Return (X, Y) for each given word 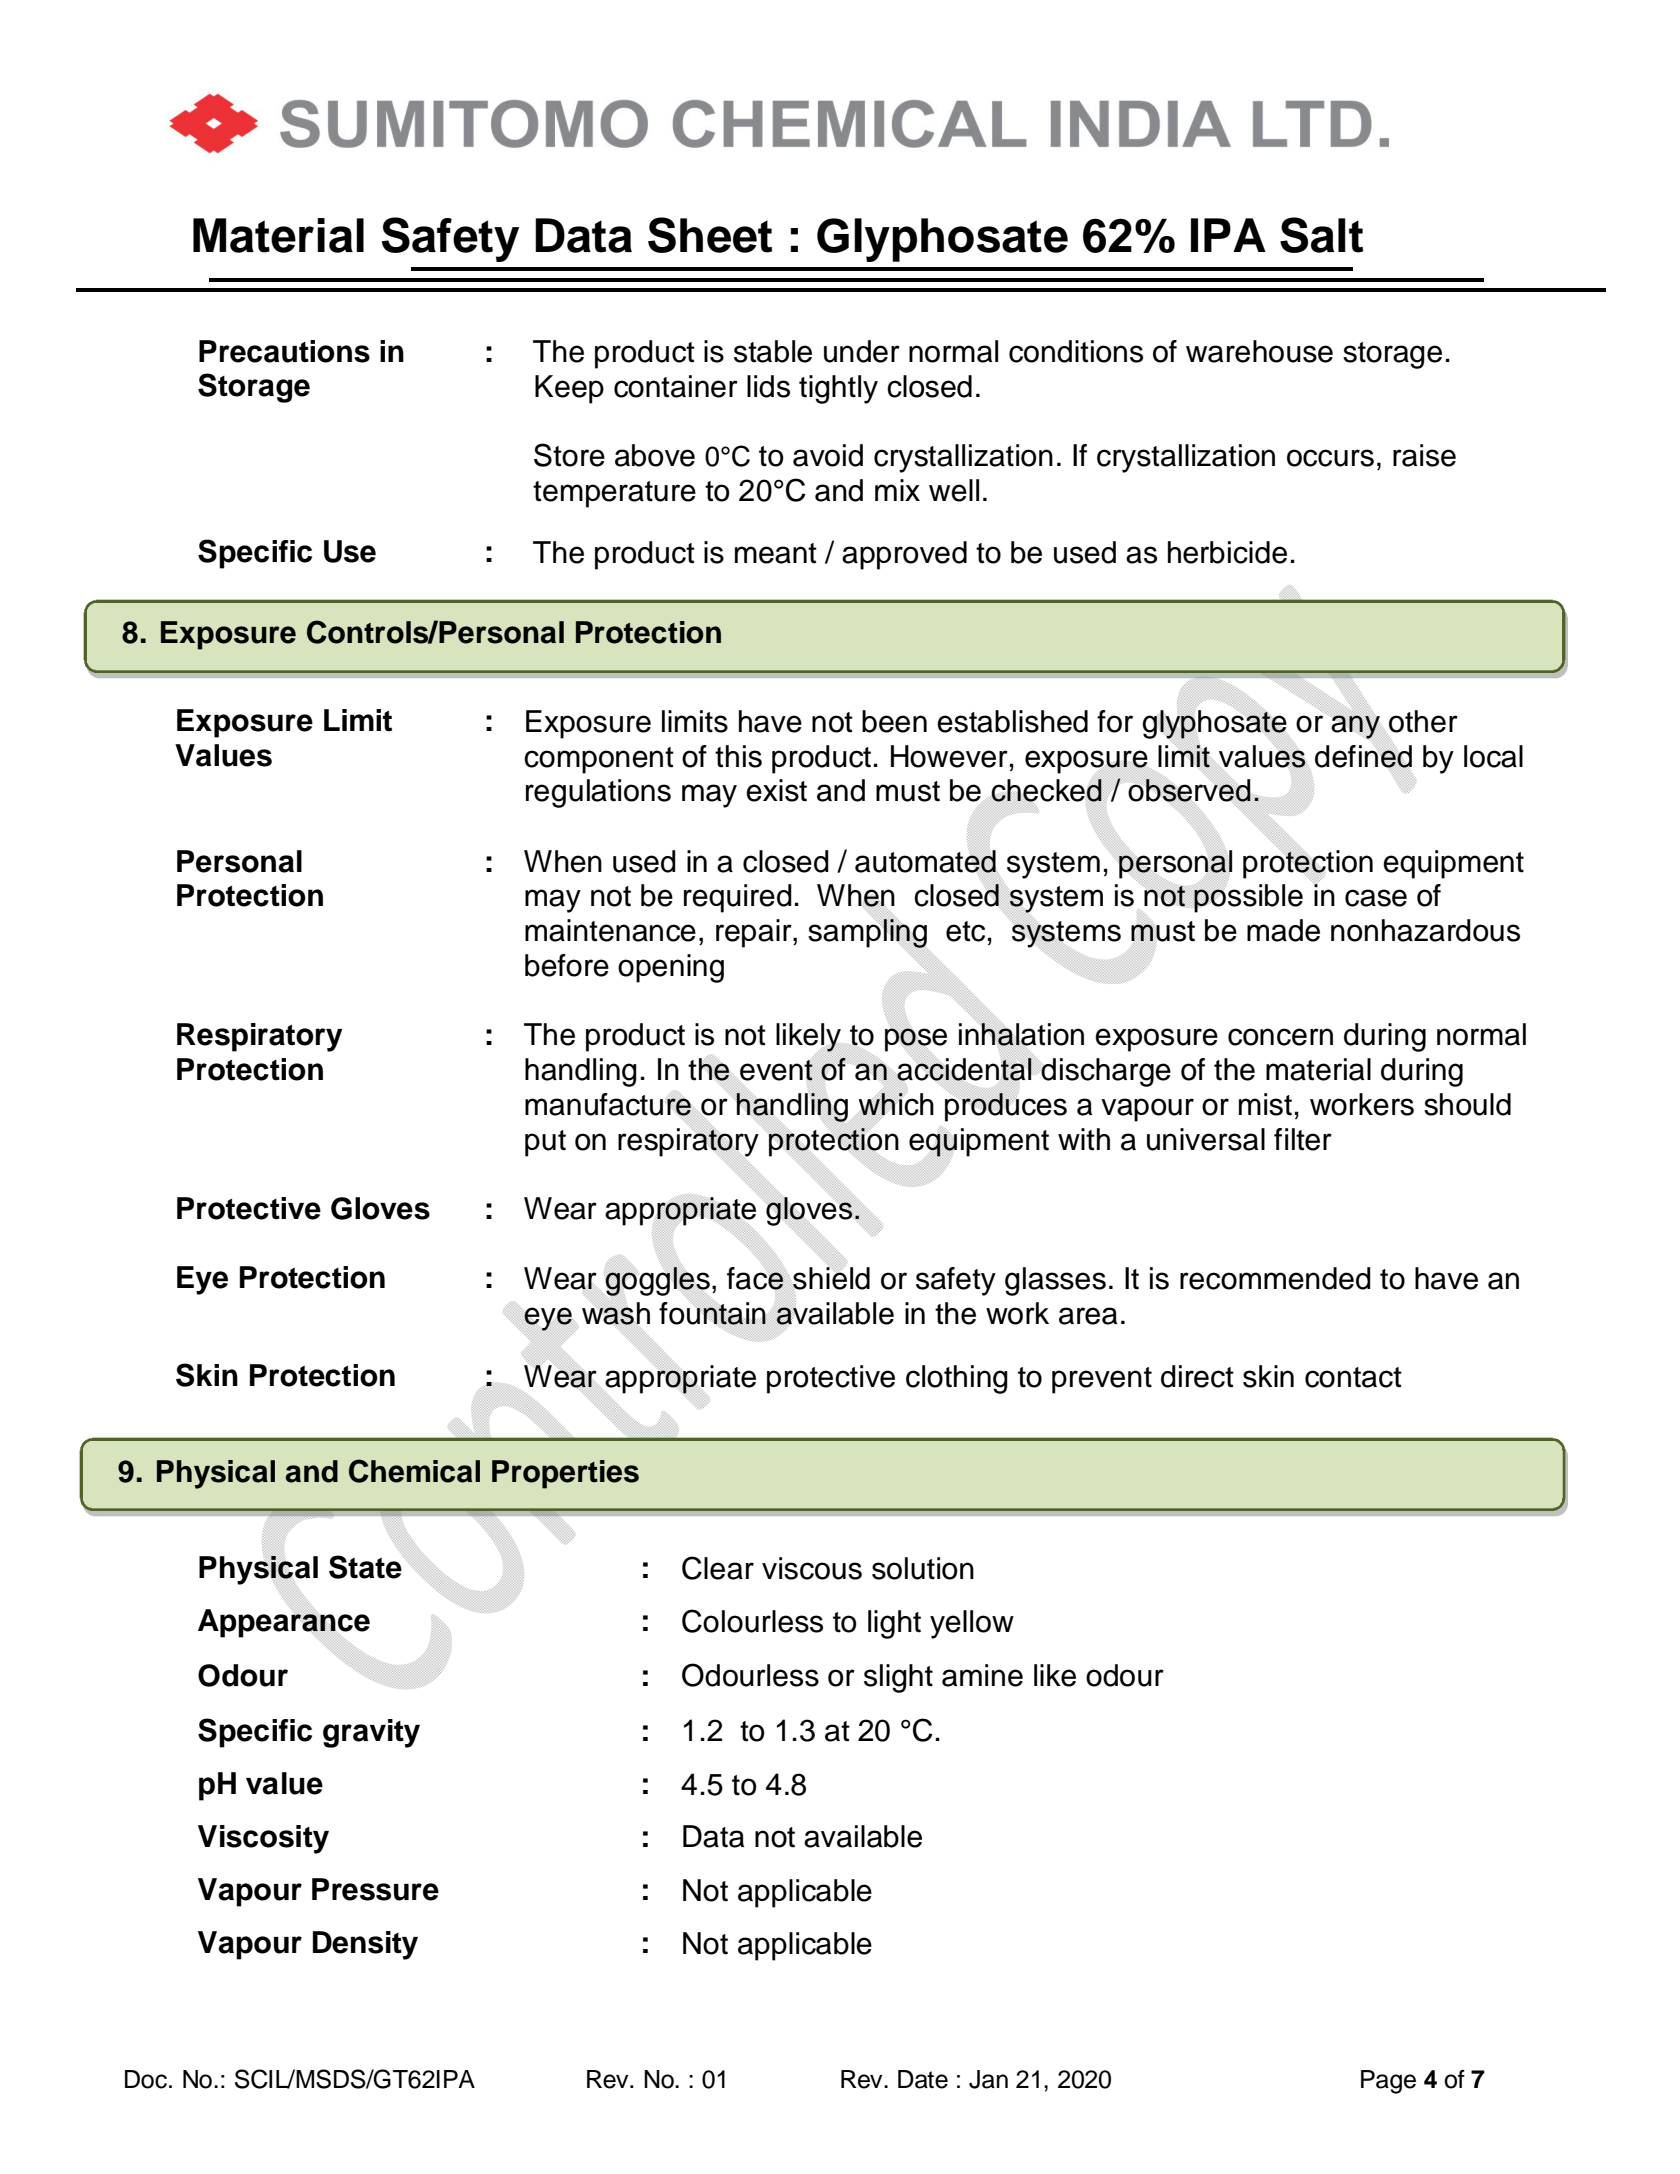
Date (923, 2079)
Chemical (414, 1471)
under (862, 351)
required (738, 898)
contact (1353, 1377)
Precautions (284, 351)
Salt (1321, 235)
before (567, 965)
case (1376, 898)
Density (365, 1945)
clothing (957, 1379)
